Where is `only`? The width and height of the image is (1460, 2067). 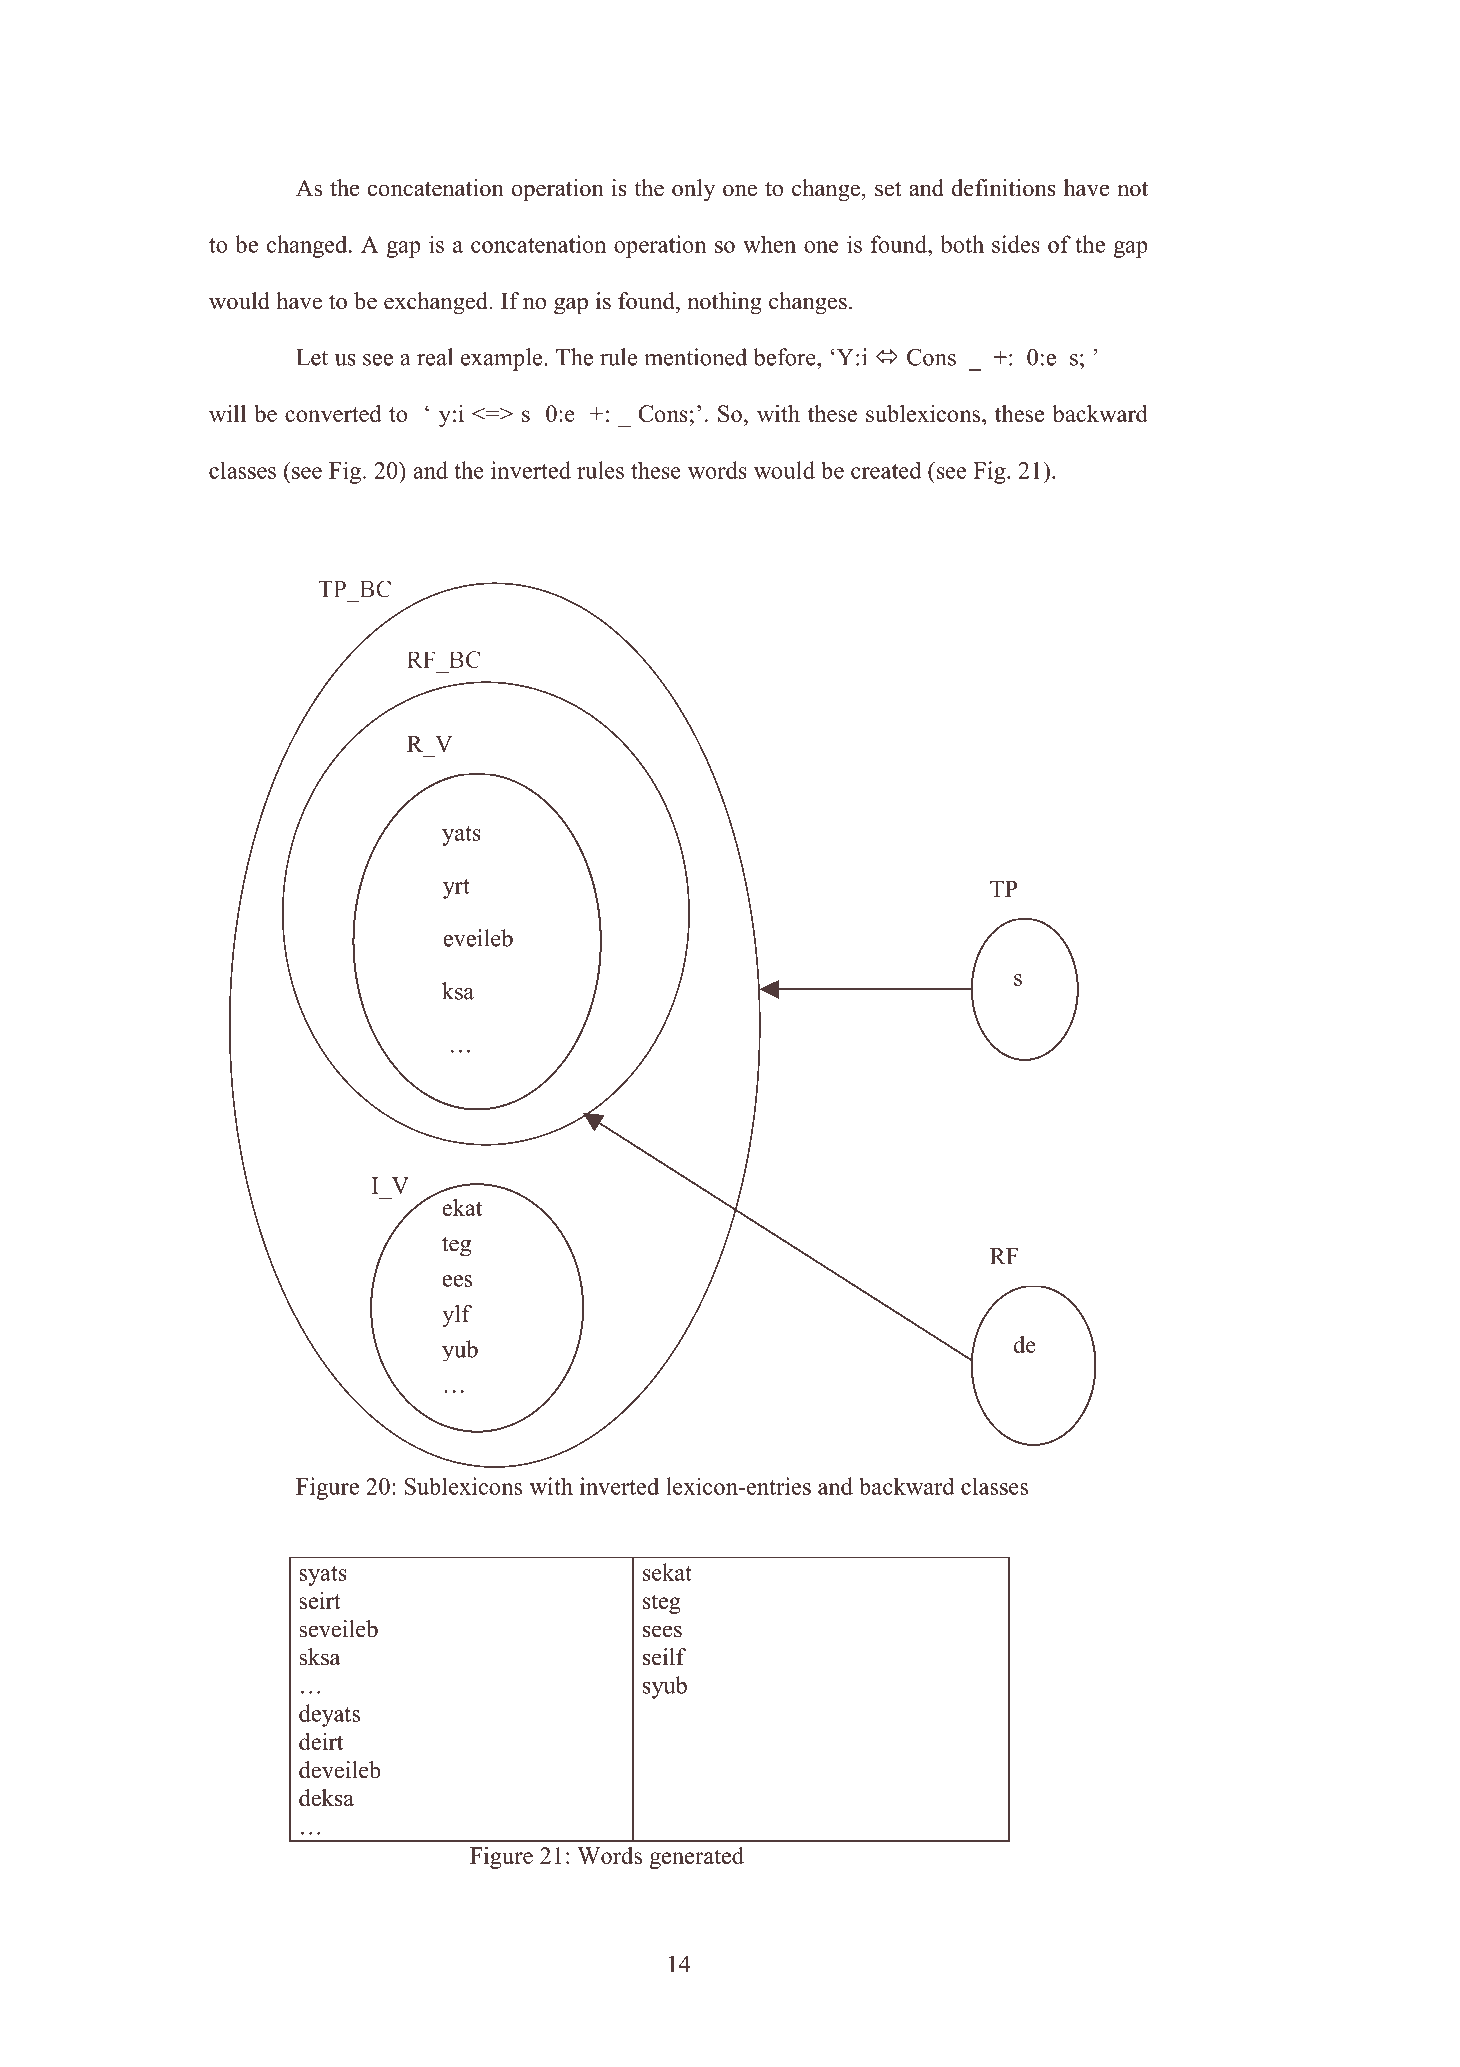
only is located at coordinates (693, 190).
